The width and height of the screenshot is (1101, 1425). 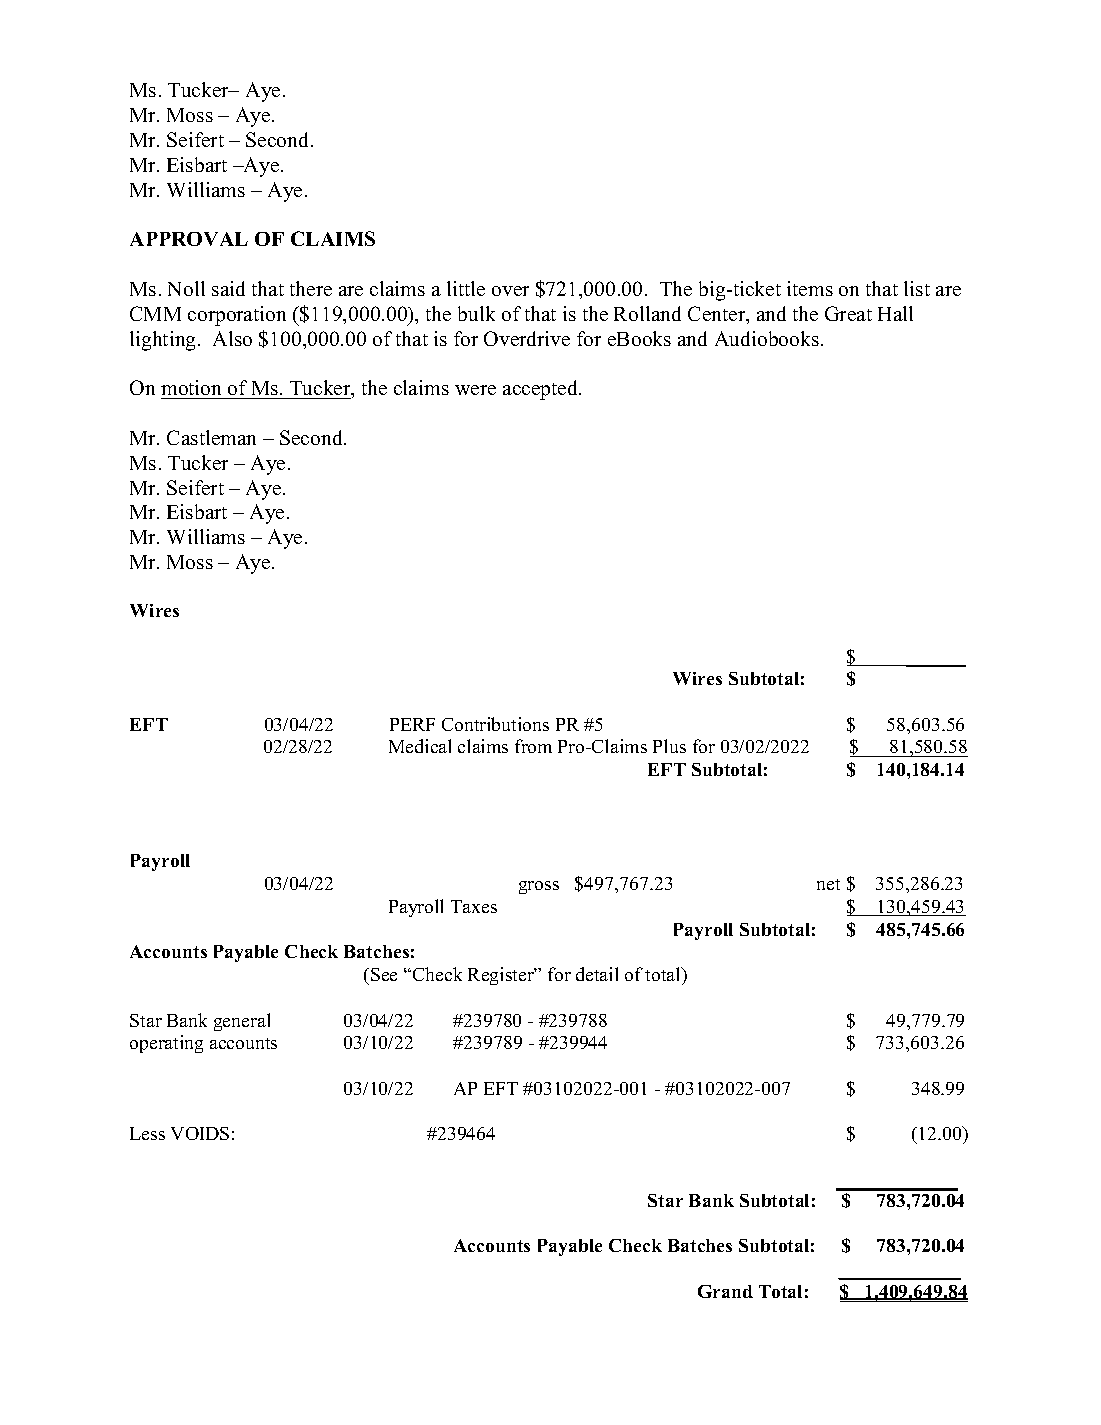 I want to click on Audiobooks, so click(x=767, y=338).
